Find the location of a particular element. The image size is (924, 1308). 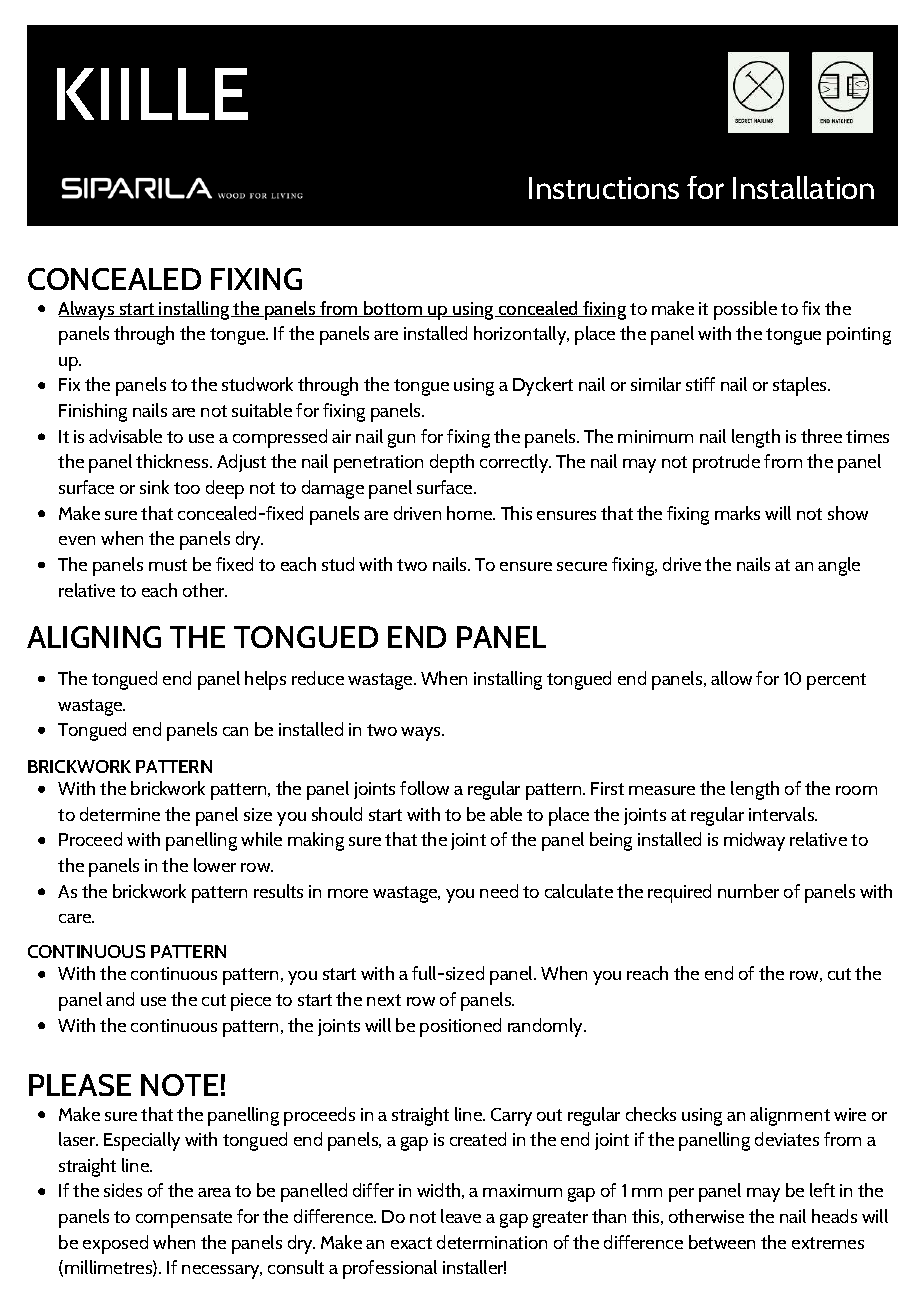

bottom is located at coordinates (393, 309).
